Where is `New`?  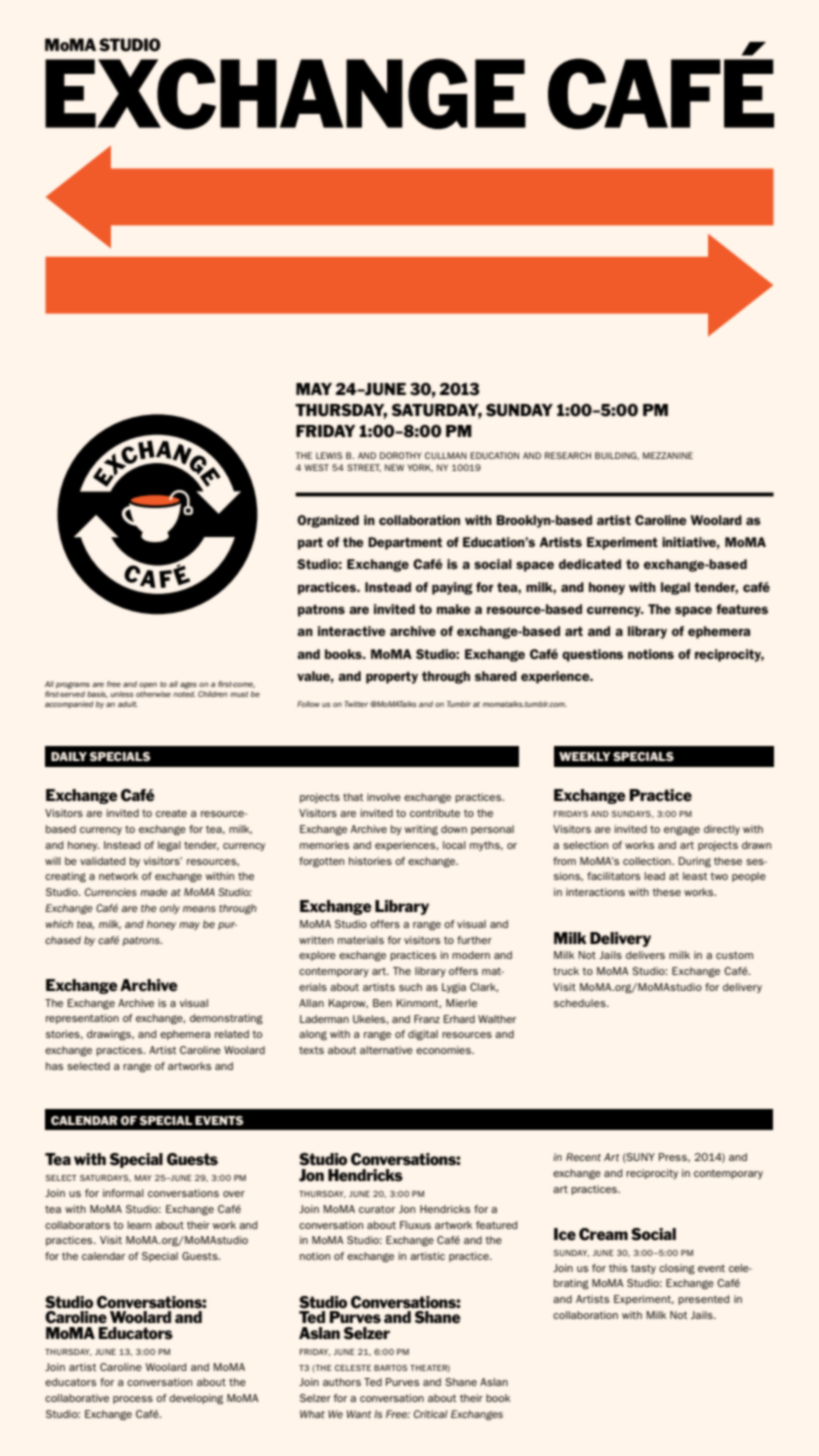 New is located at coordinates (394, 467).
